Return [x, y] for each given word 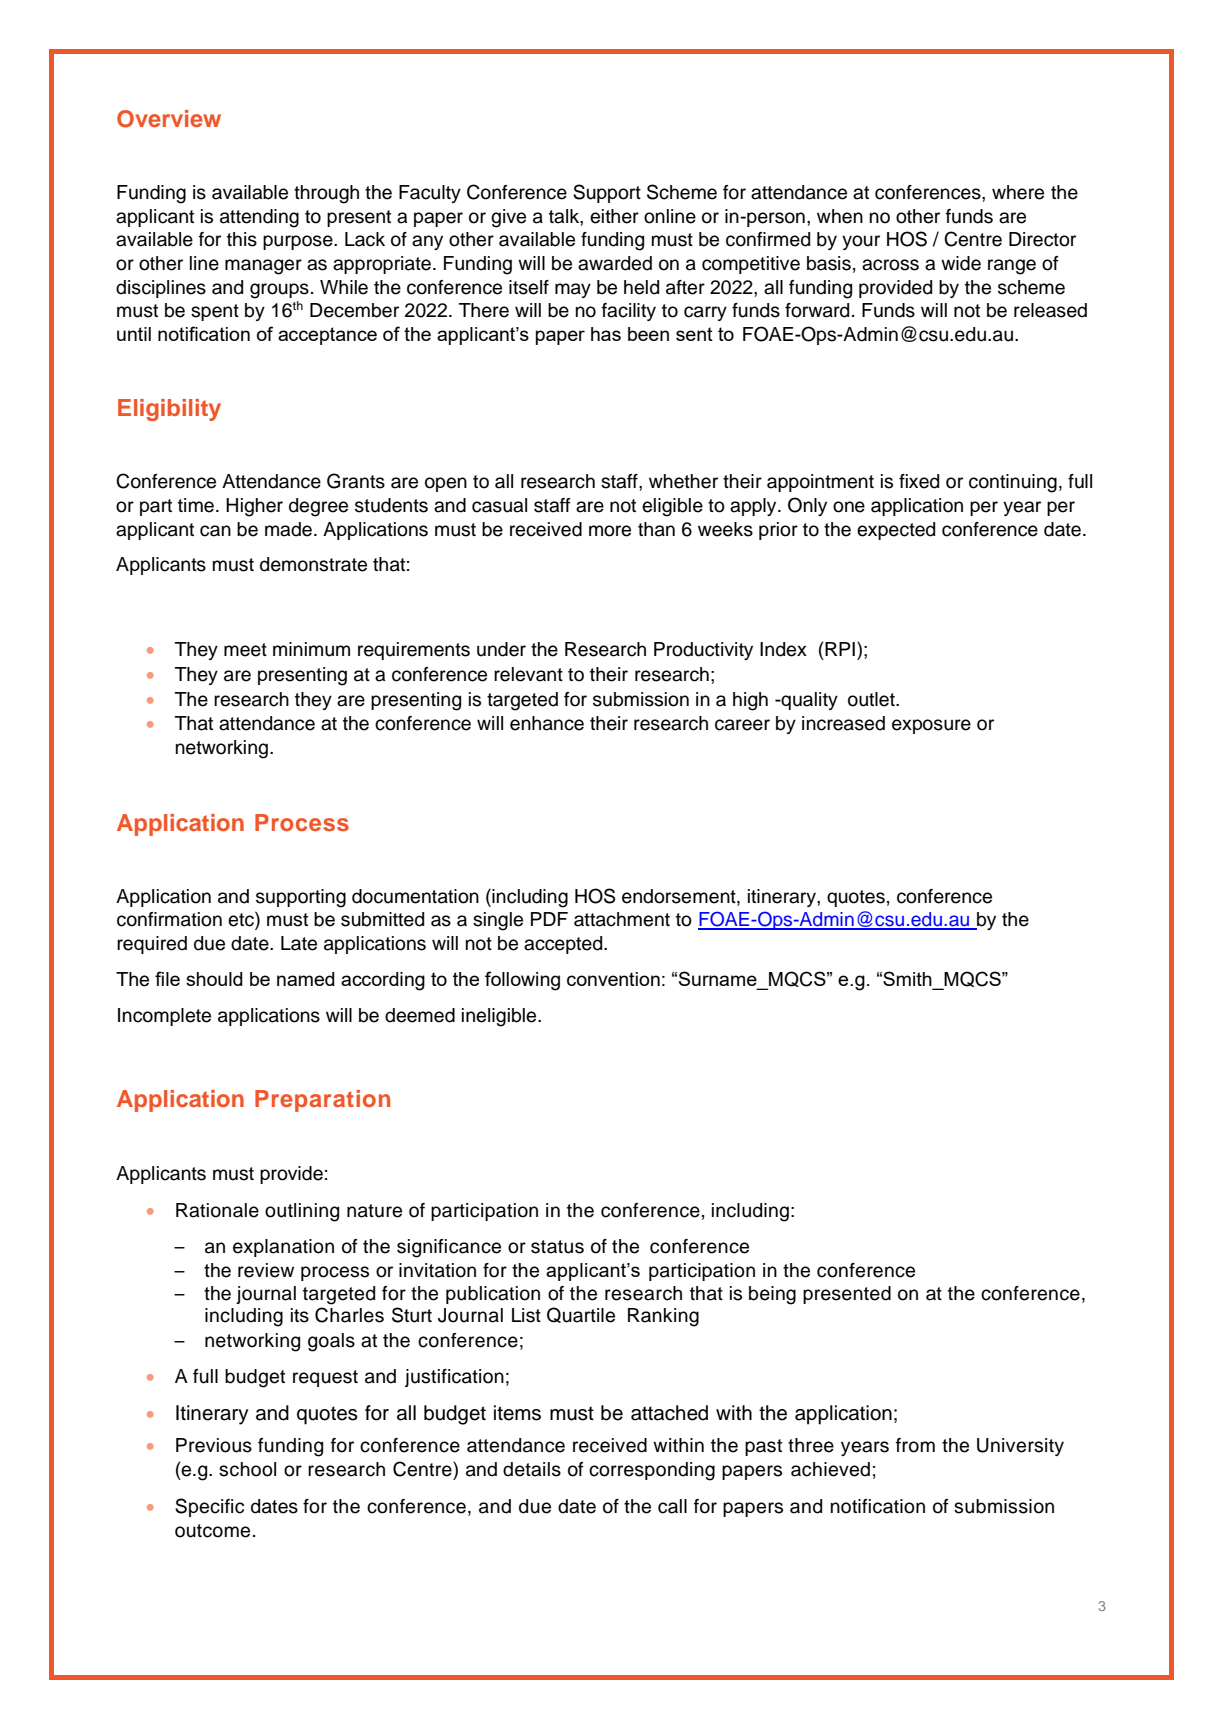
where [1018, 192]
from [915, 1445]
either [614, 216]
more [610, 531]
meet [245, 650]
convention [613, 979]
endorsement [680, 896]
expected [896, 531]
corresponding [652, 1471]
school [247, 1469]
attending [259, 218]
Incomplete [164, 1017]
